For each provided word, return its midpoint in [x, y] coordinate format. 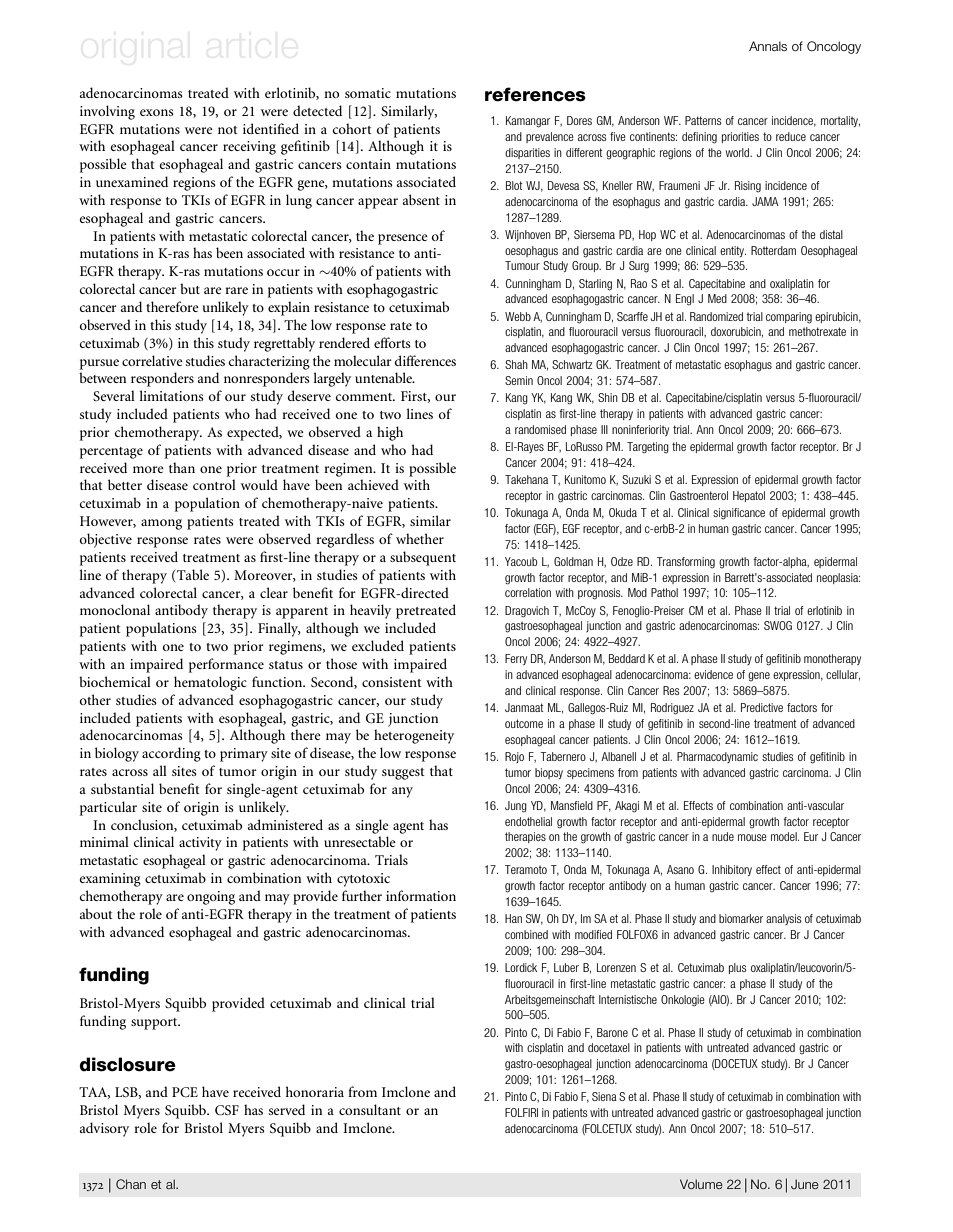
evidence [713, 674]
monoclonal [115, 609]
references [535, 94]
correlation [528, 592]
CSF [227, 1110]
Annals [768, 46]
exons [157, 112]
